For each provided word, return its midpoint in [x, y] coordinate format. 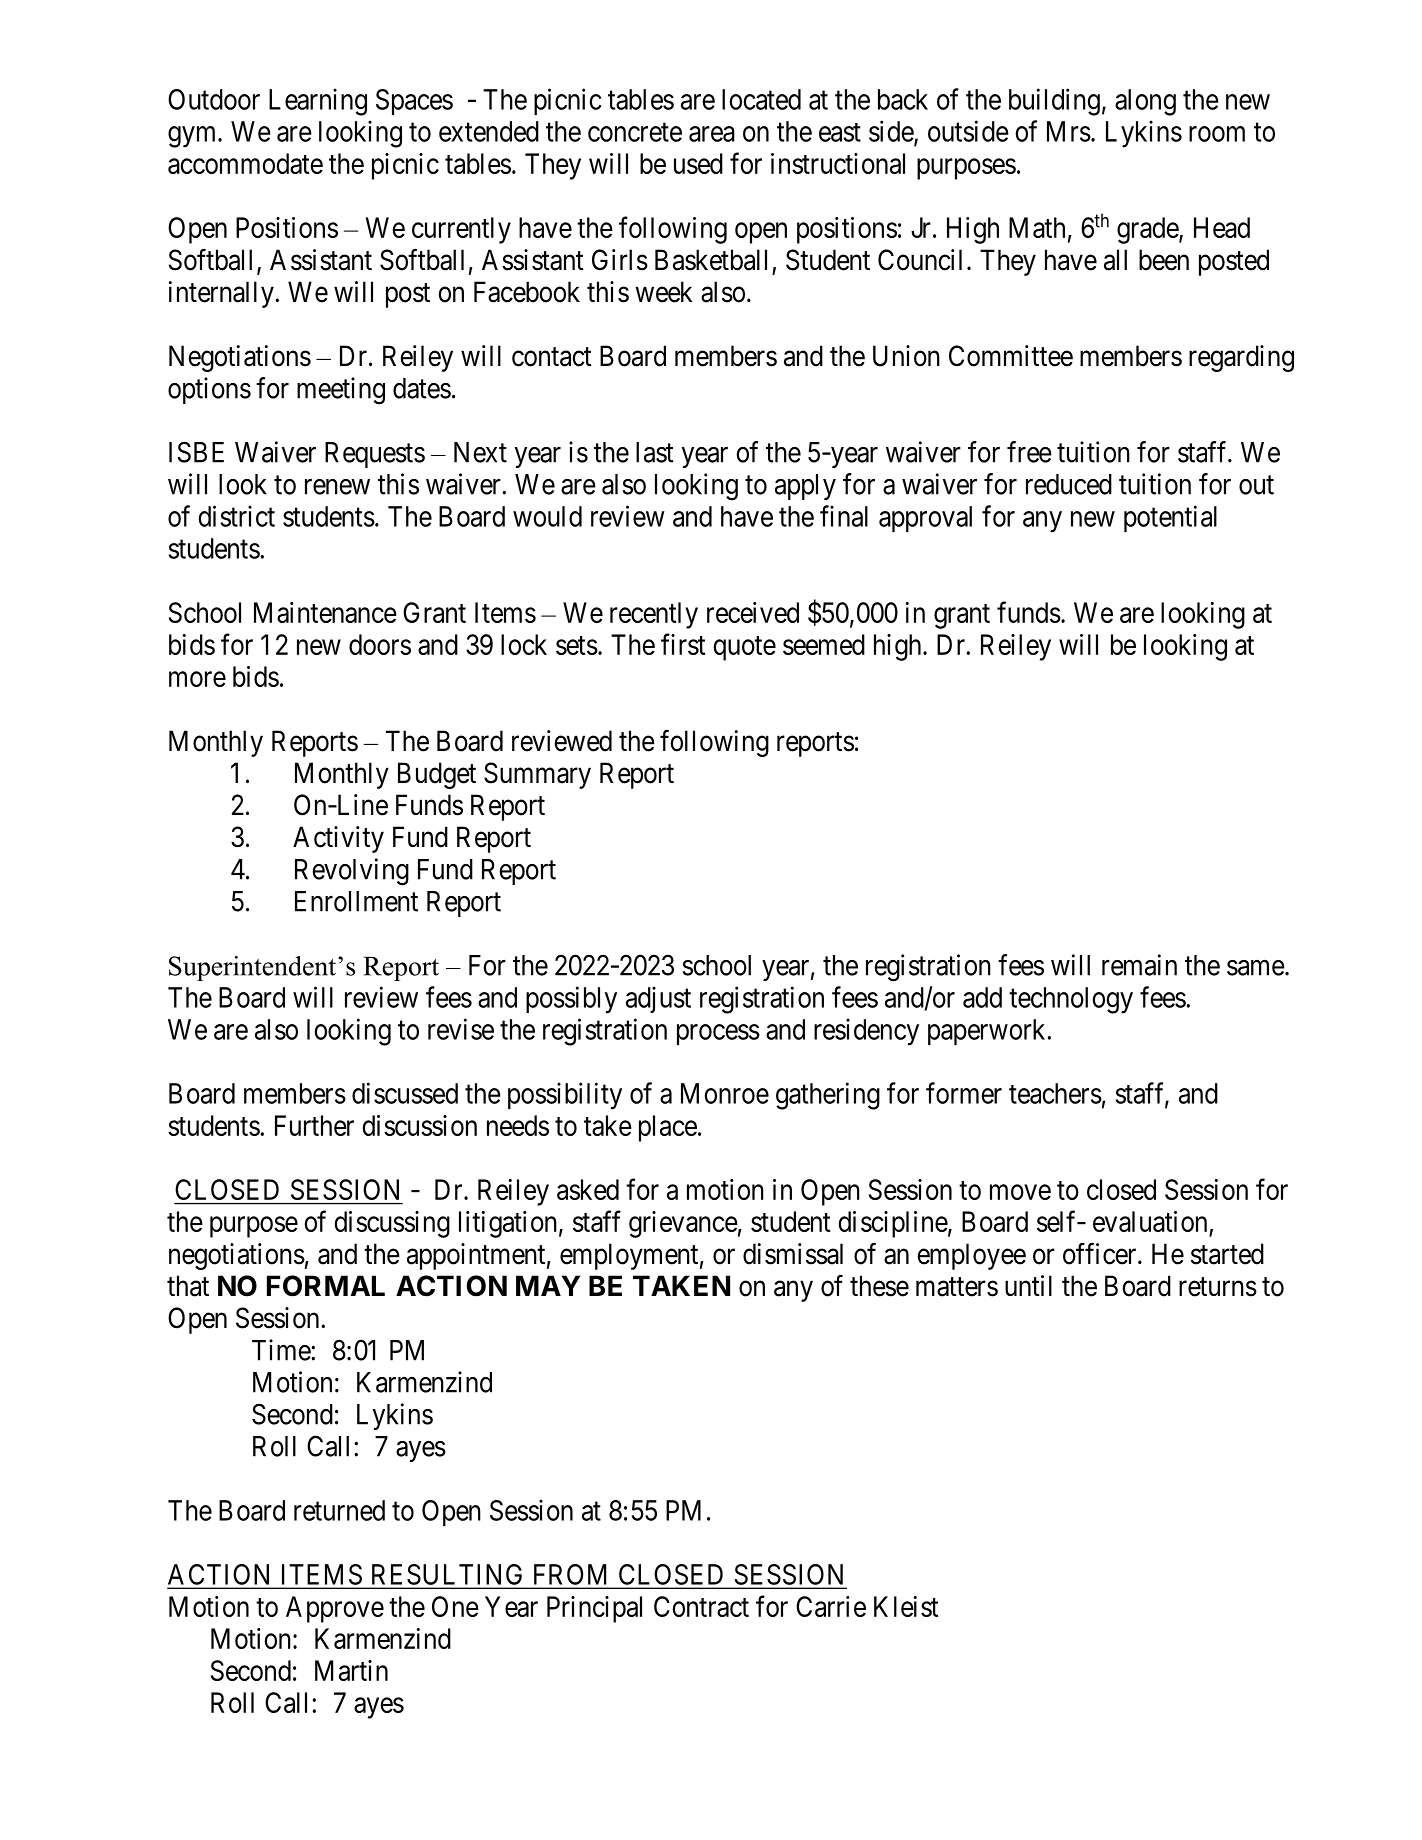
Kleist [906, 1606]
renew [337, 487]
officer [1101, 1253]
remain [1139, 965]
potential [1170, 518]
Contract [701, 1606]
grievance [683, 1224]
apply [805, 487]
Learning [318, 102]
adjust [658, 999]
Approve [335, 1609]
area [712, 134]
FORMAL [326, 1286]
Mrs [1069, 131]
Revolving [352, 872]
